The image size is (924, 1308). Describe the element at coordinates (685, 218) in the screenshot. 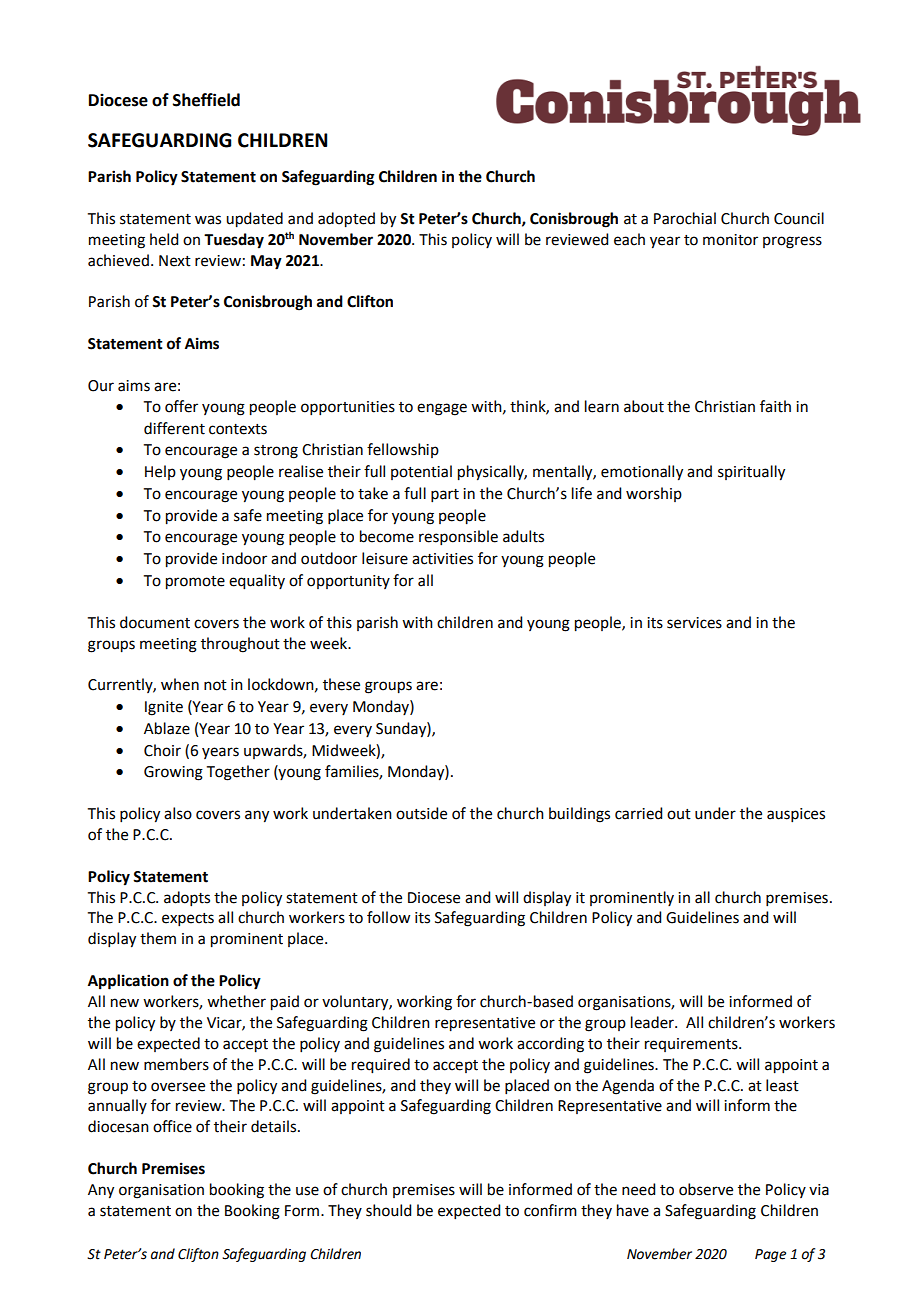

I see `Parochial` at that location.
